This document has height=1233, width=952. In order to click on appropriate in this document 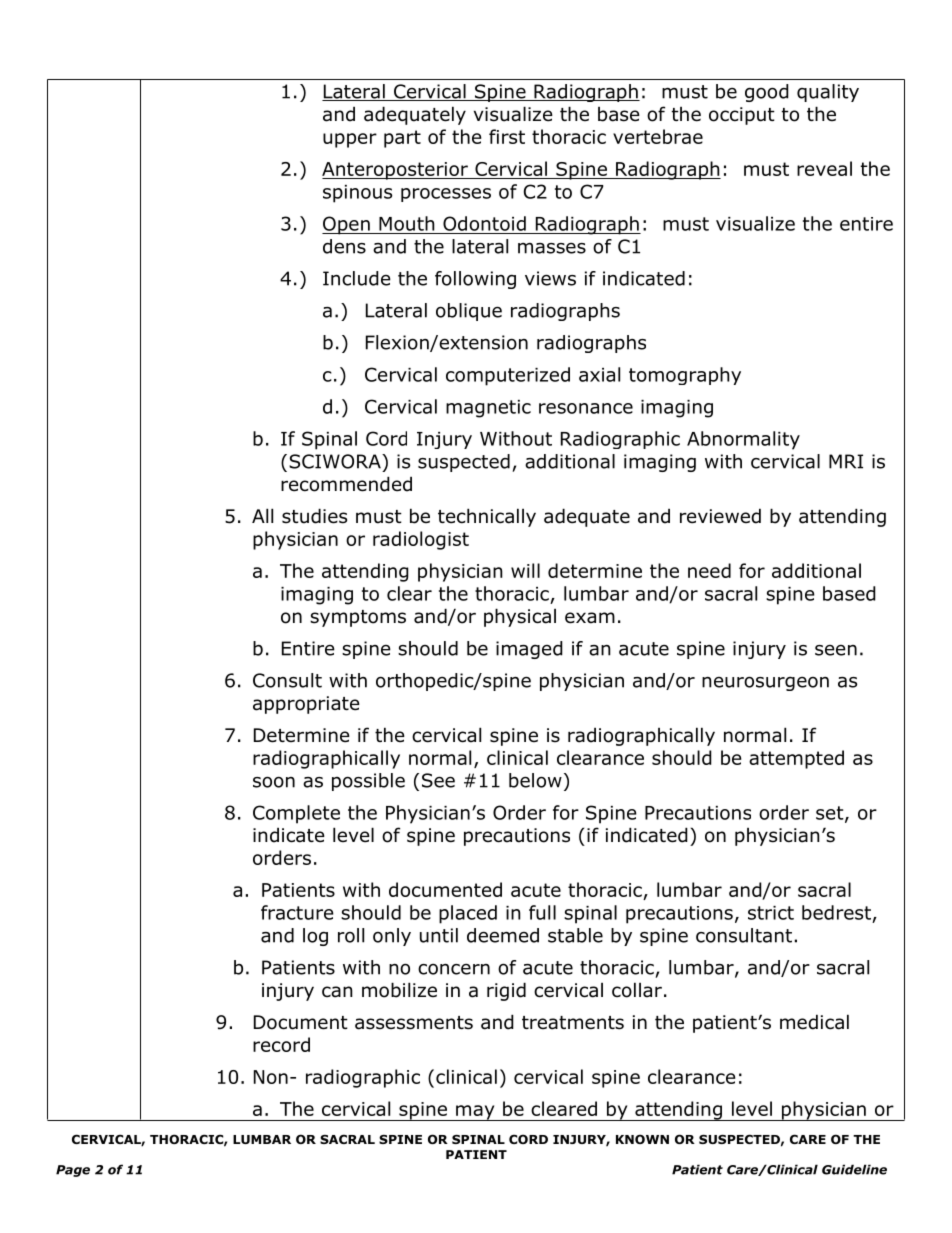, I will do `click(306, 705)`.
